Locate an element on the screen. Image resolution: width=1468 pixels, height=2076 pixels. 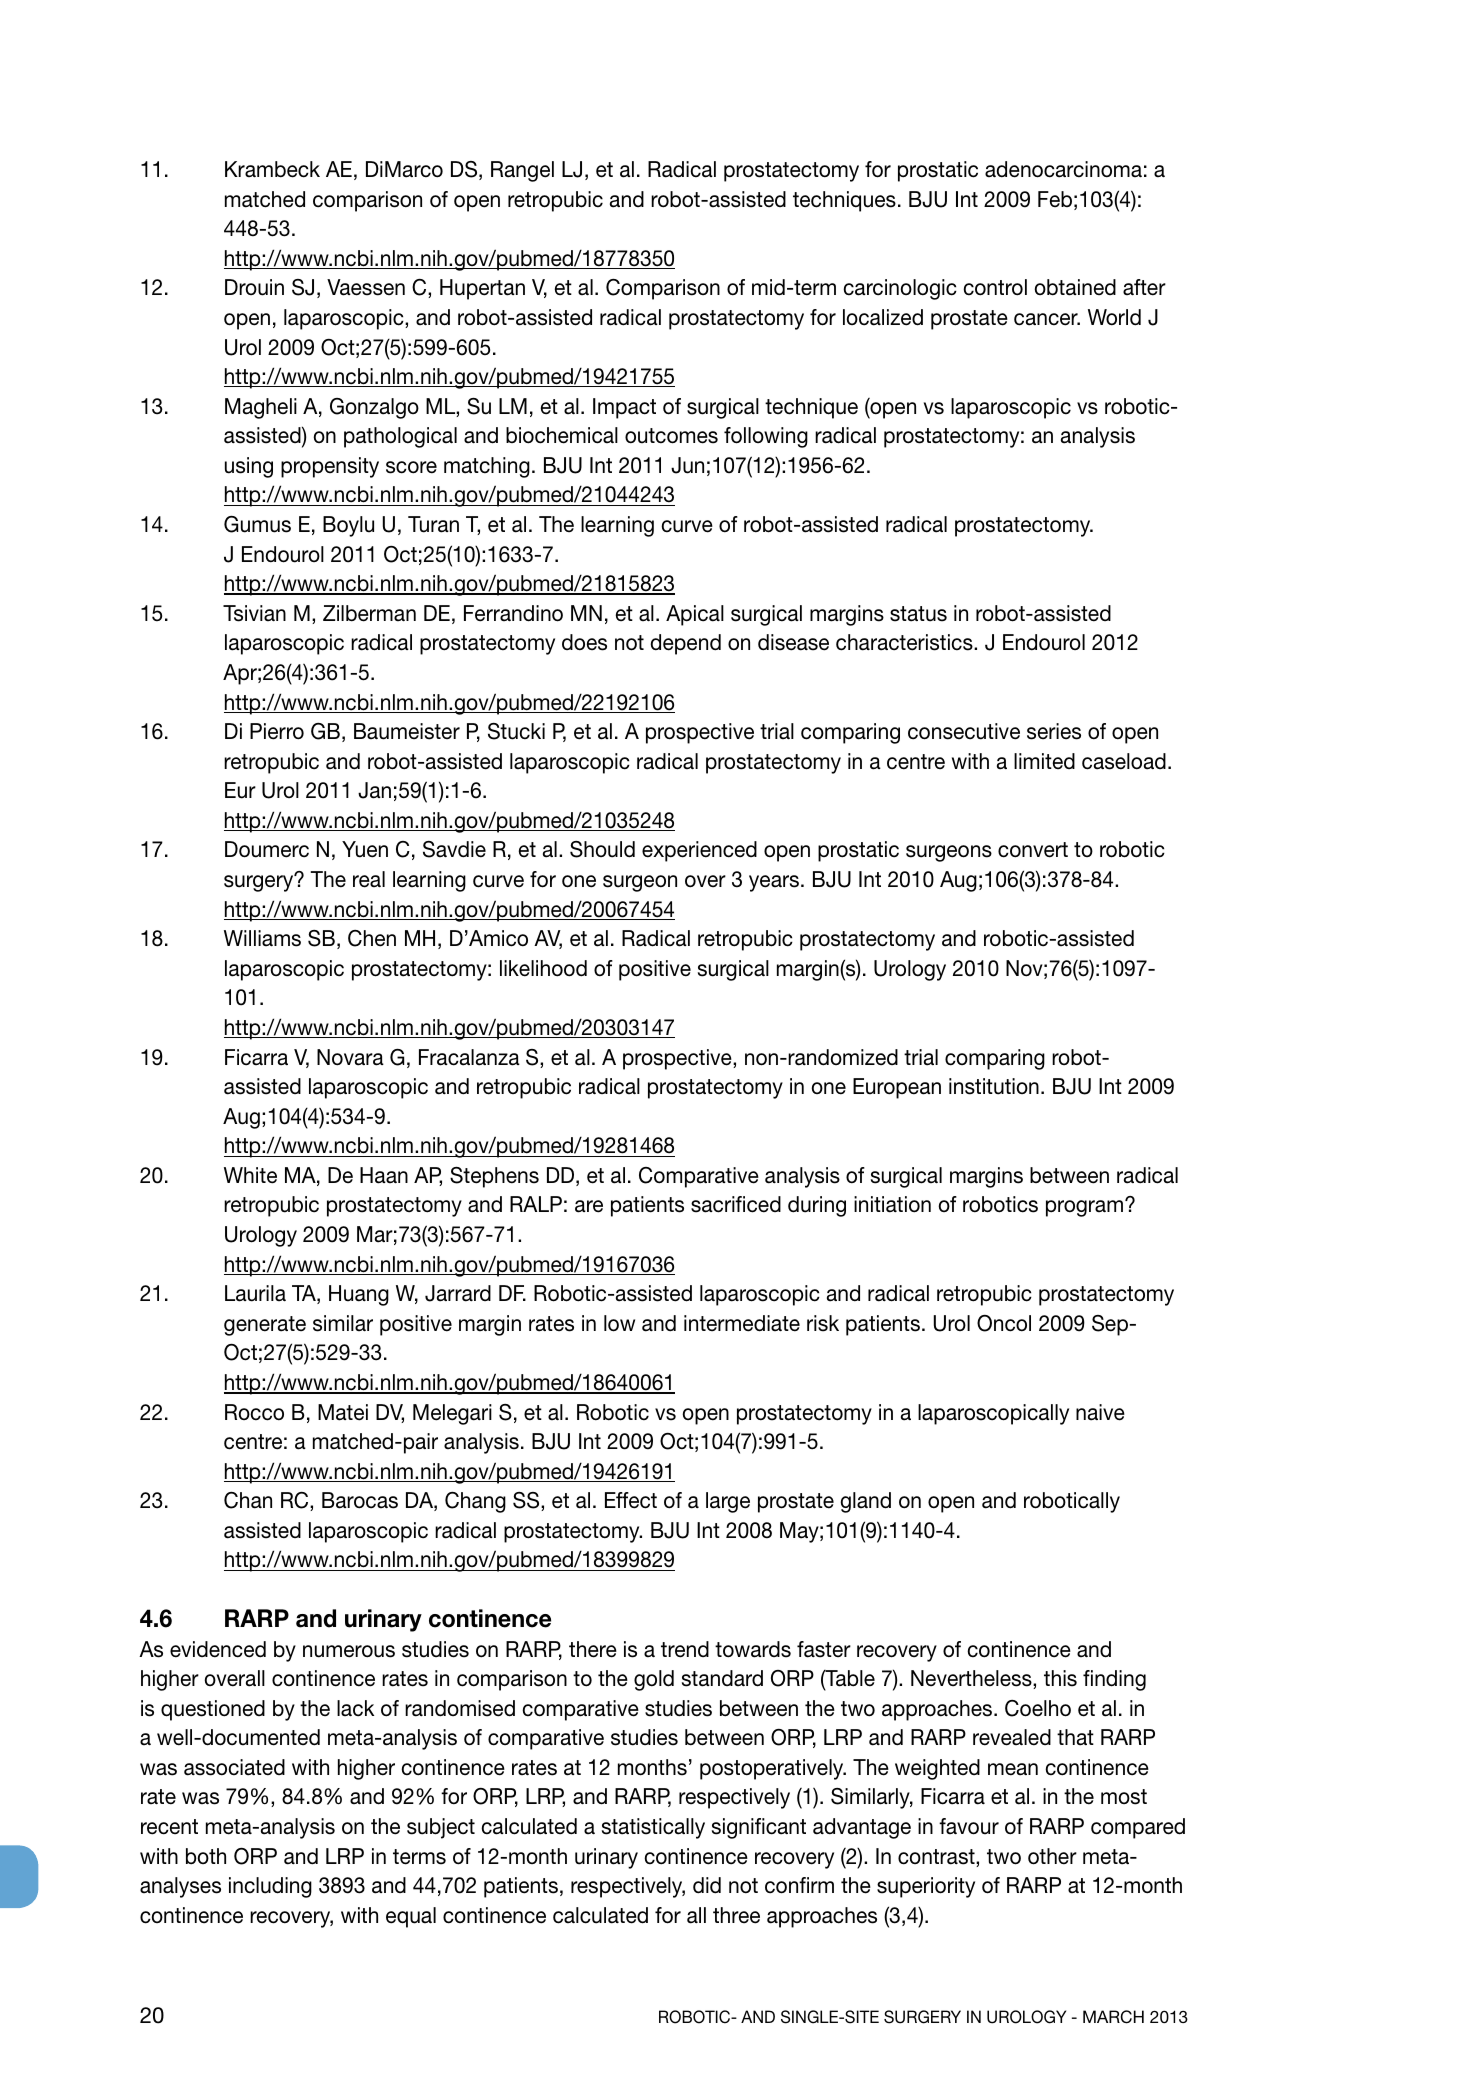
MARCH is located at coordinates (1113, 2017).
